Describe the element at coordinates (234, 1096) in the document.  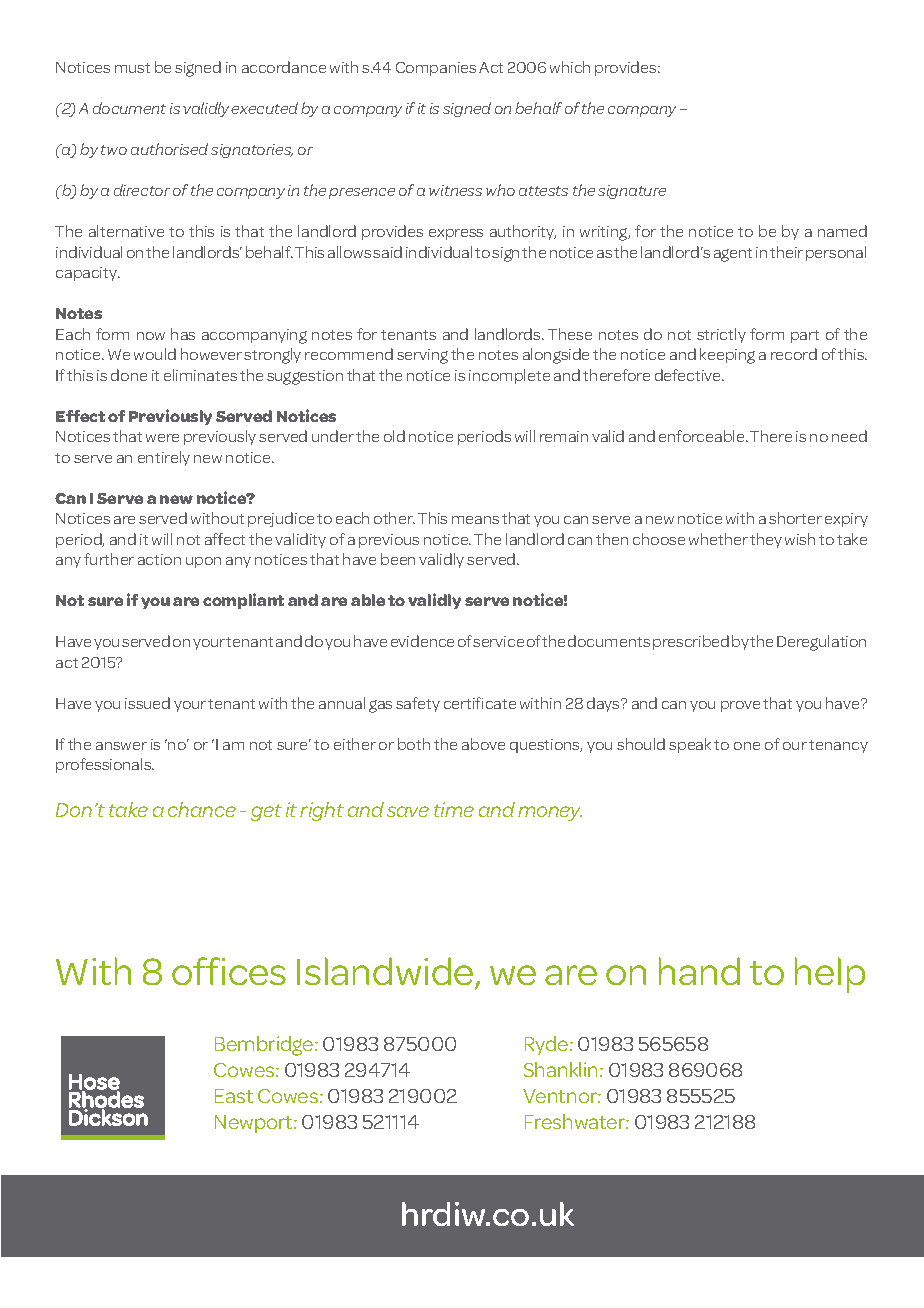
I see `East` at that location.
